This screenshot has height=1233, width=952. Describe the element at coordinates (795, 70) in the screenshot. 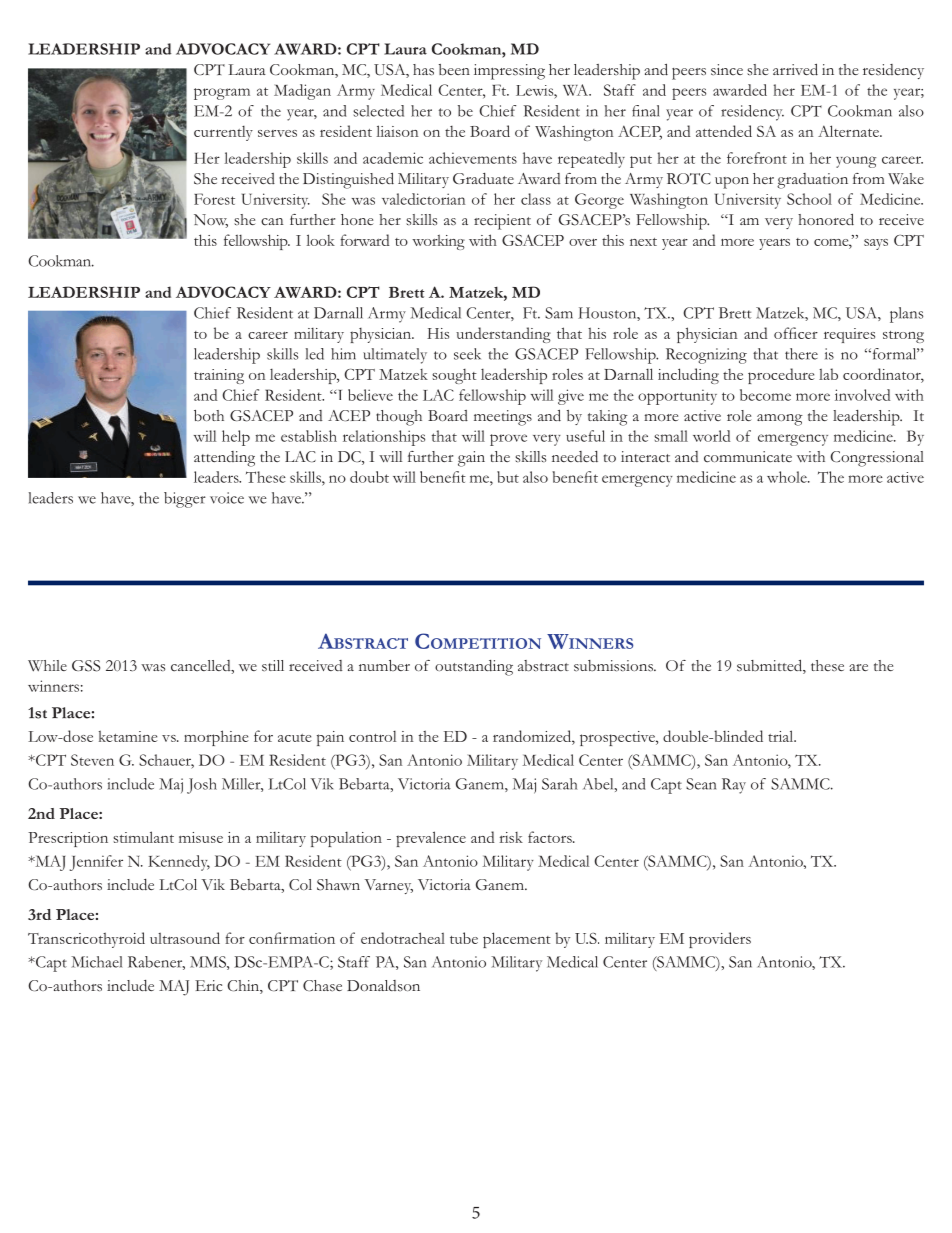

I see `arrived` at that location.
